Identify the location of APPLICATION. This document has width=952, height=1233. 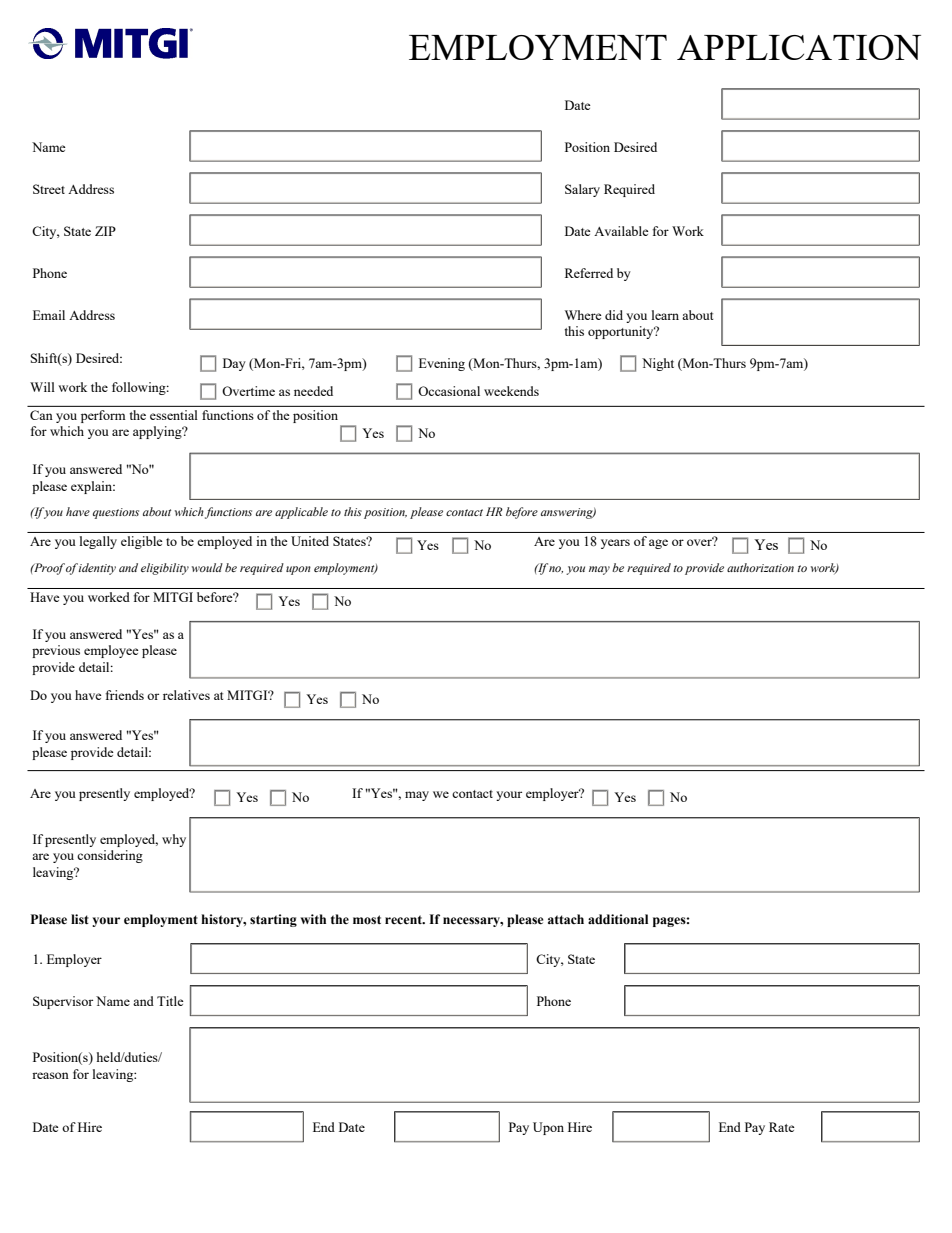
(799, 47).
